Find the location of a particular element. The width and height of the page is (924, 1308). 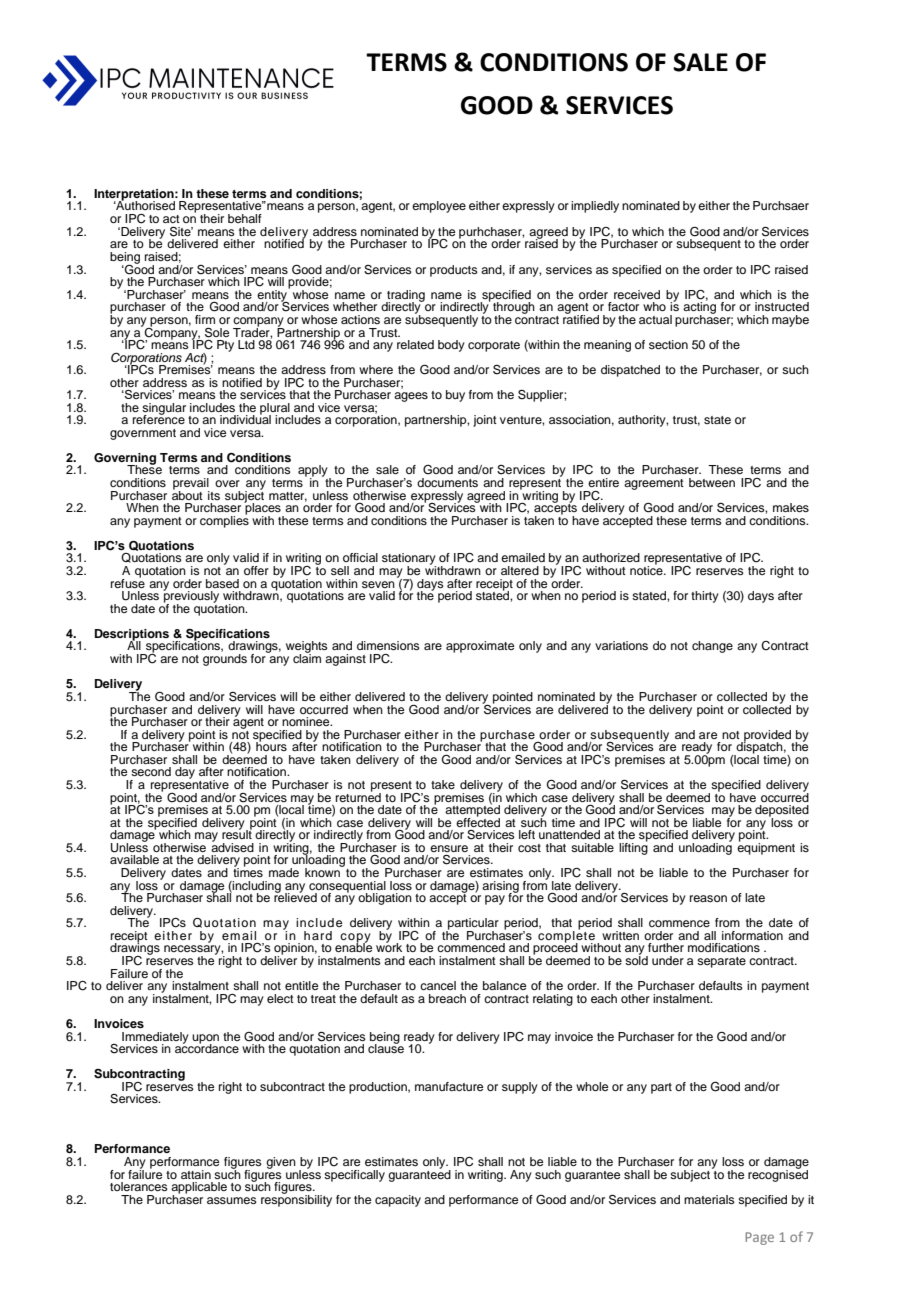

documents is located at coordinates (447, 482).
